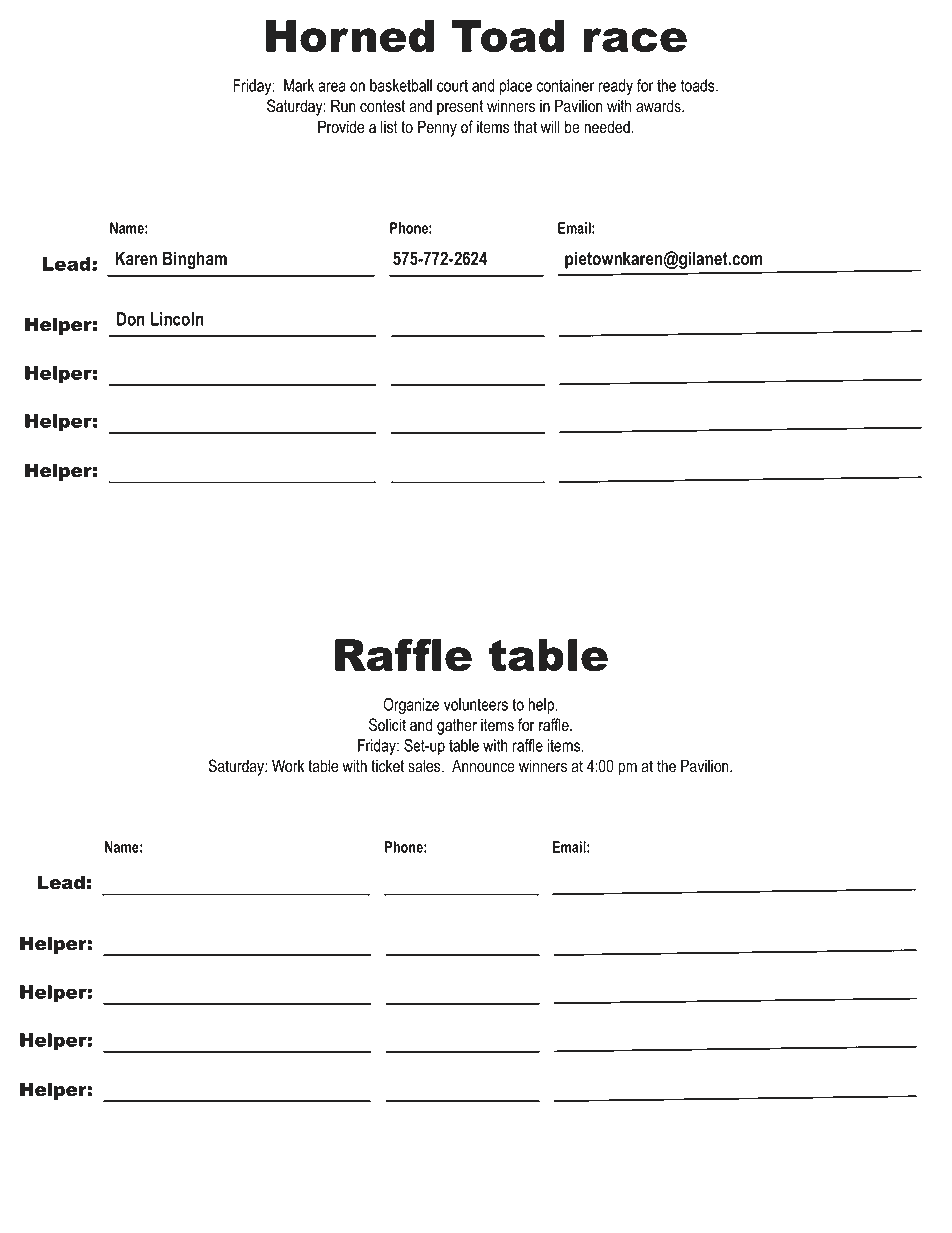 The height and width of the document is (1233, 952). Describe the element at coordinates (616, 87) in the document. I see `ready` at that location.
